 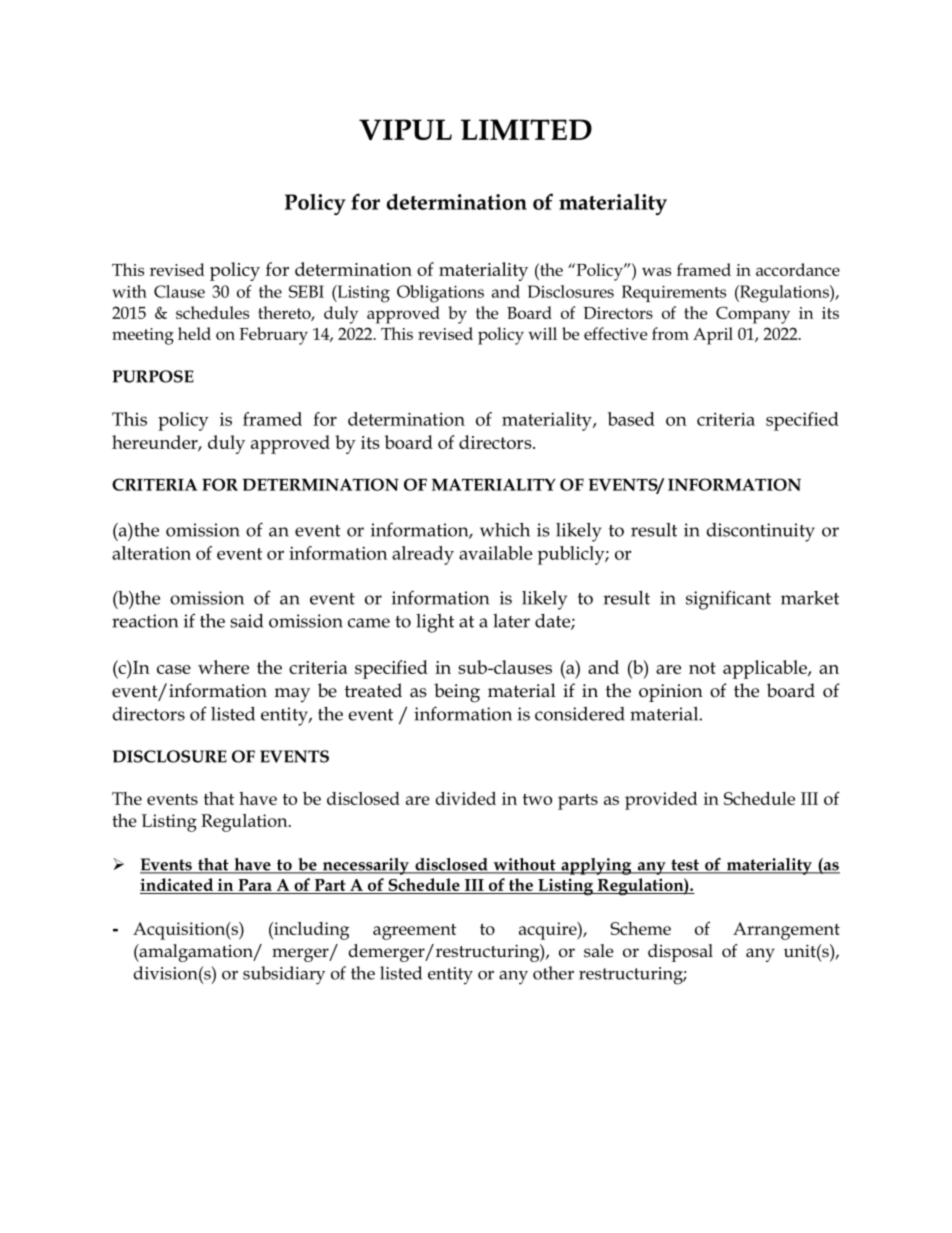 What do you see at coordinates (526, 129) in the page?
I see `LIMITED` at bounding box center [526, 129].
